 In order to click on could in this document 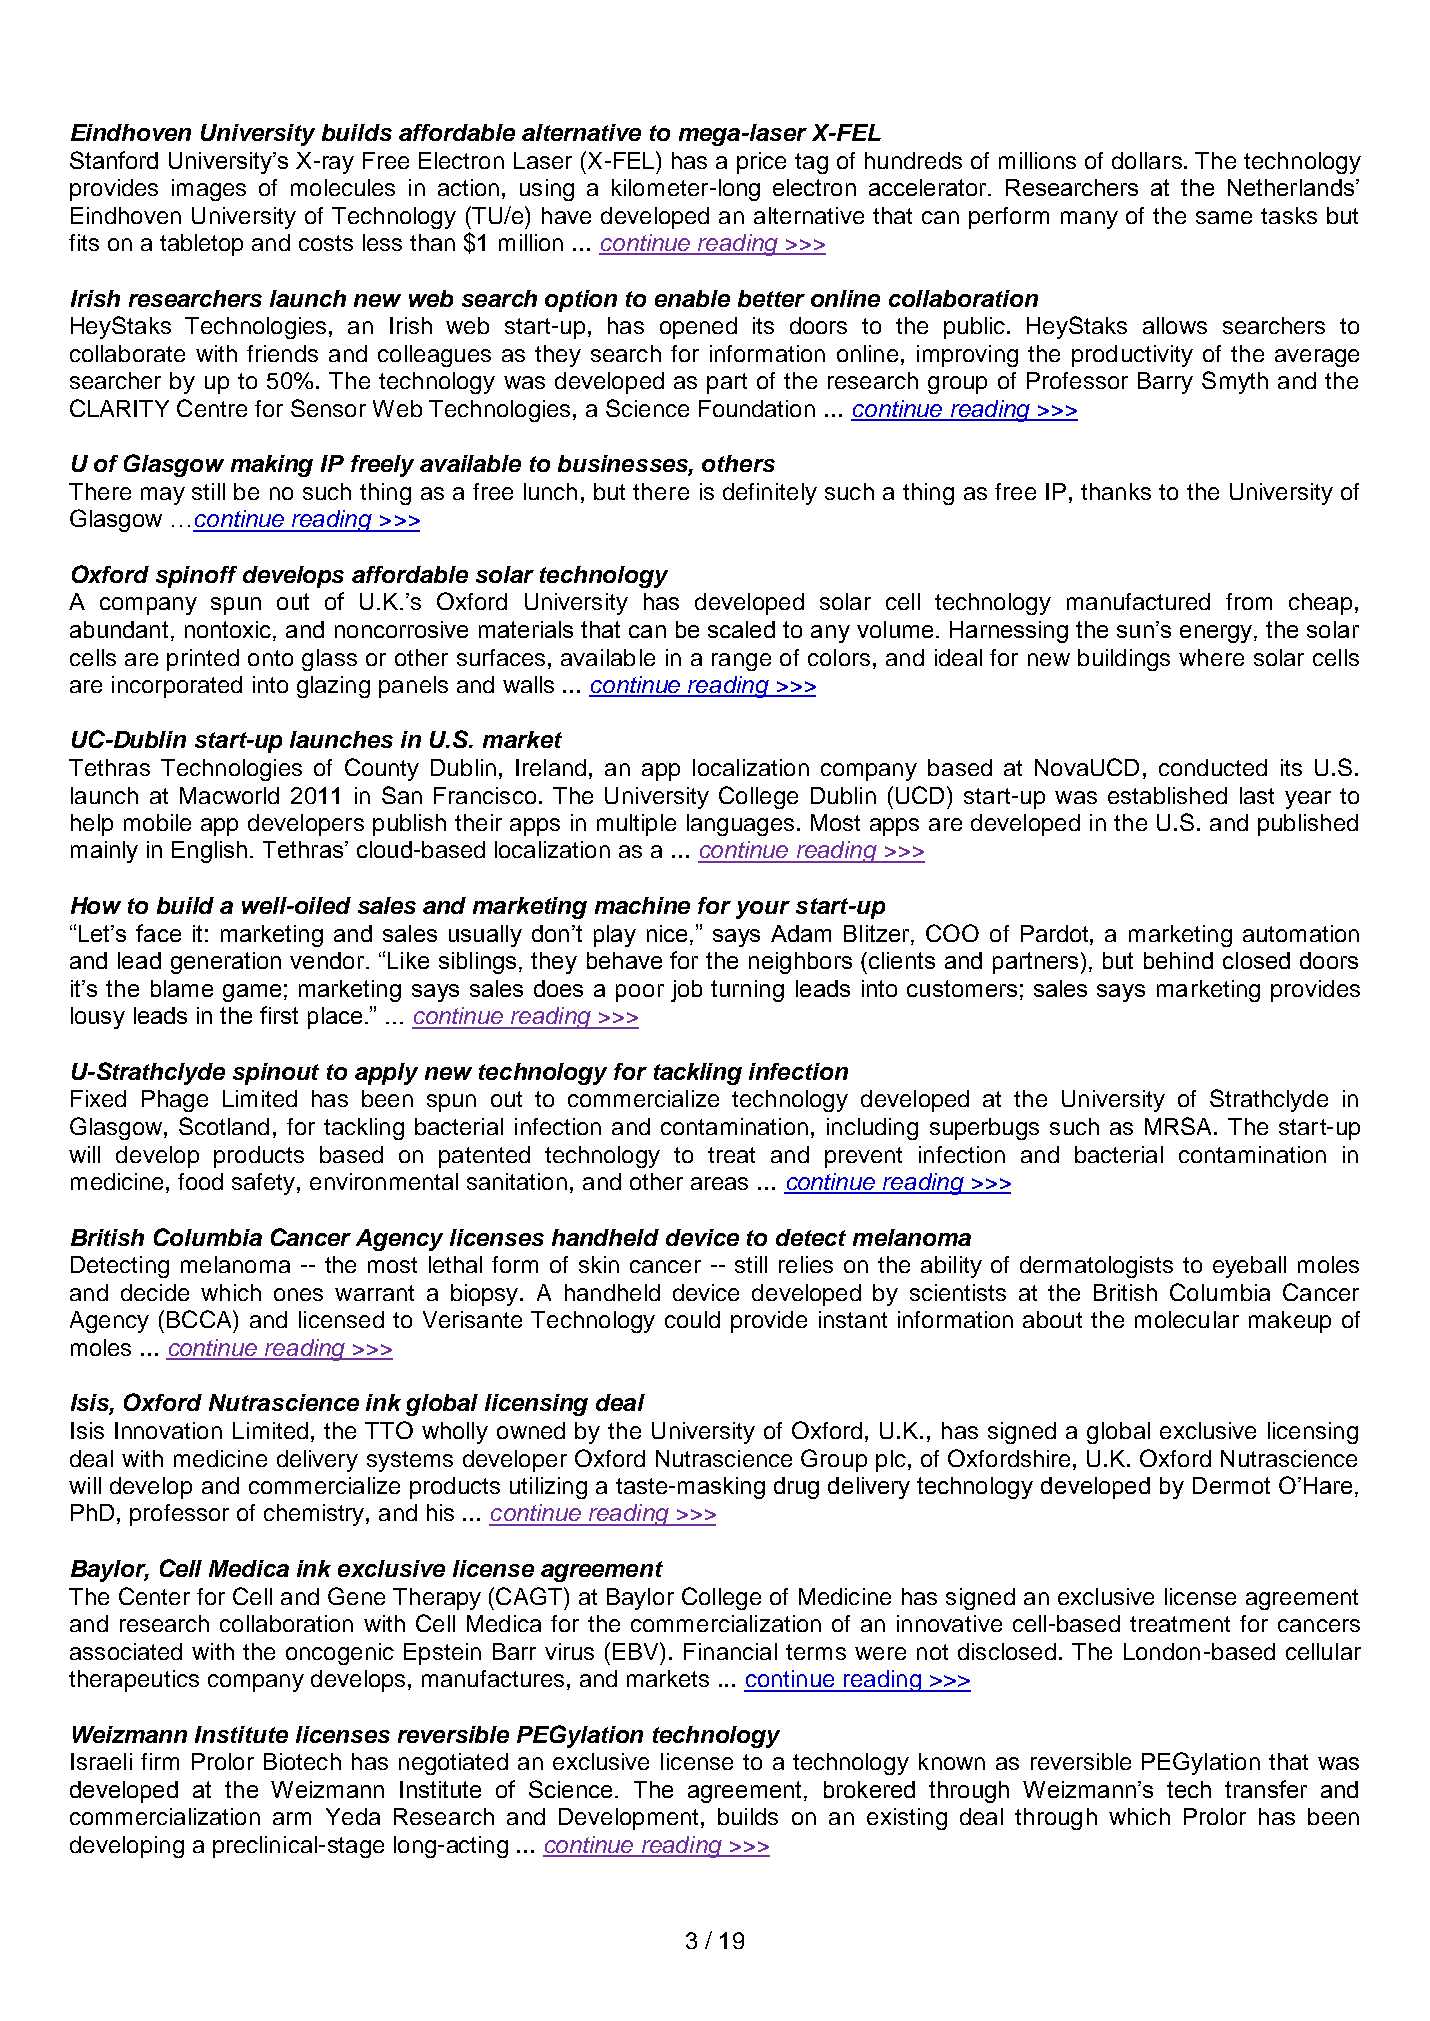, I will do `click(692, 1319)`.
